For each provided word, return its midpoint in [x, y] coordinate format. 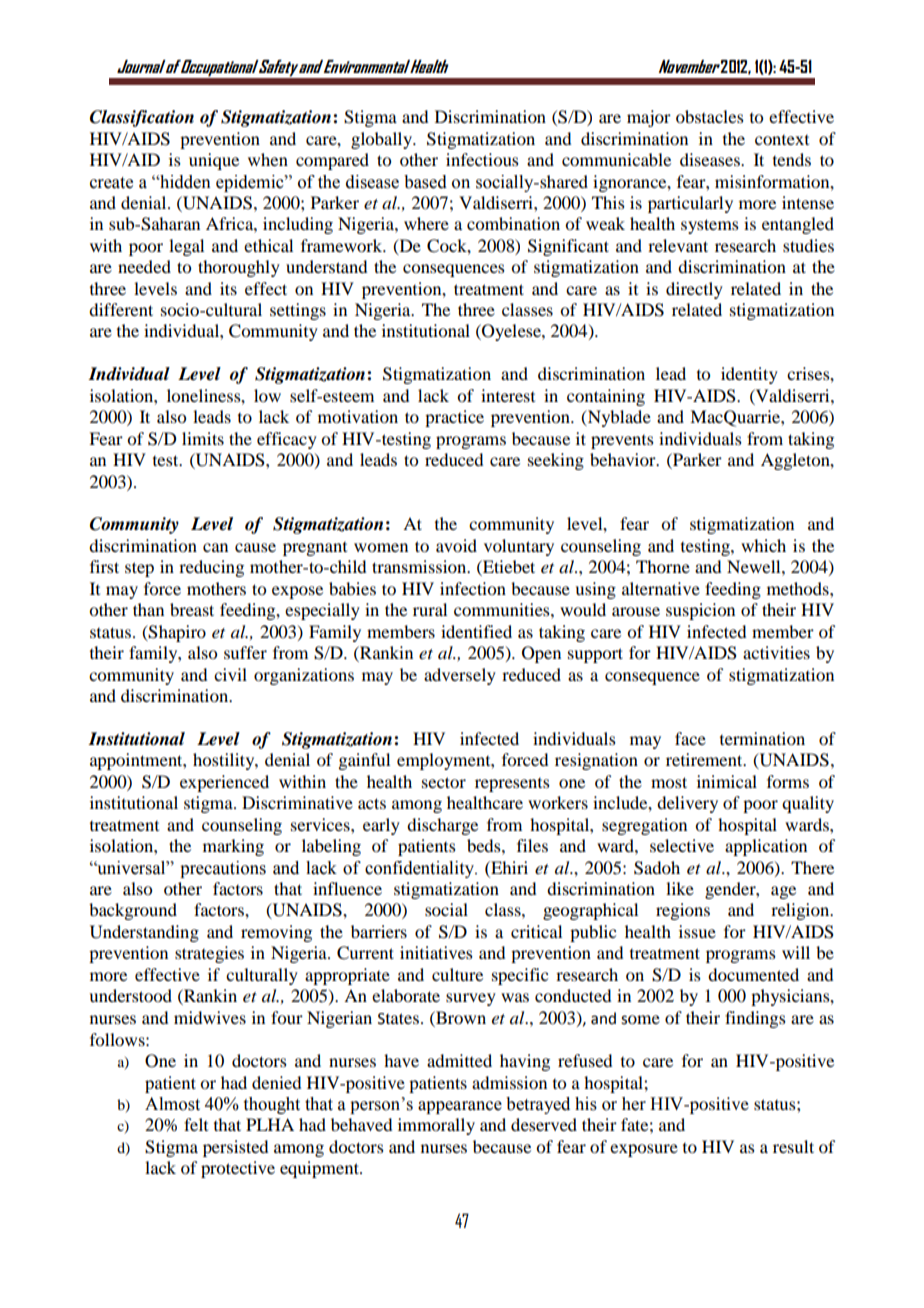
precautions [223, 869]
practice [454, 418]
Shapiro [176, 633]
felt [196, 1124]
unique [214, 161]
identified [476, 631]
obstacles [710, 116]
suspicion [700, 611]
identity [749, 375]
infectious [482, 159]
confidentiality [421, 869]
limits [203, 438]
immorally [436, 1126]
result [793, 1146]
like [680, 888]
